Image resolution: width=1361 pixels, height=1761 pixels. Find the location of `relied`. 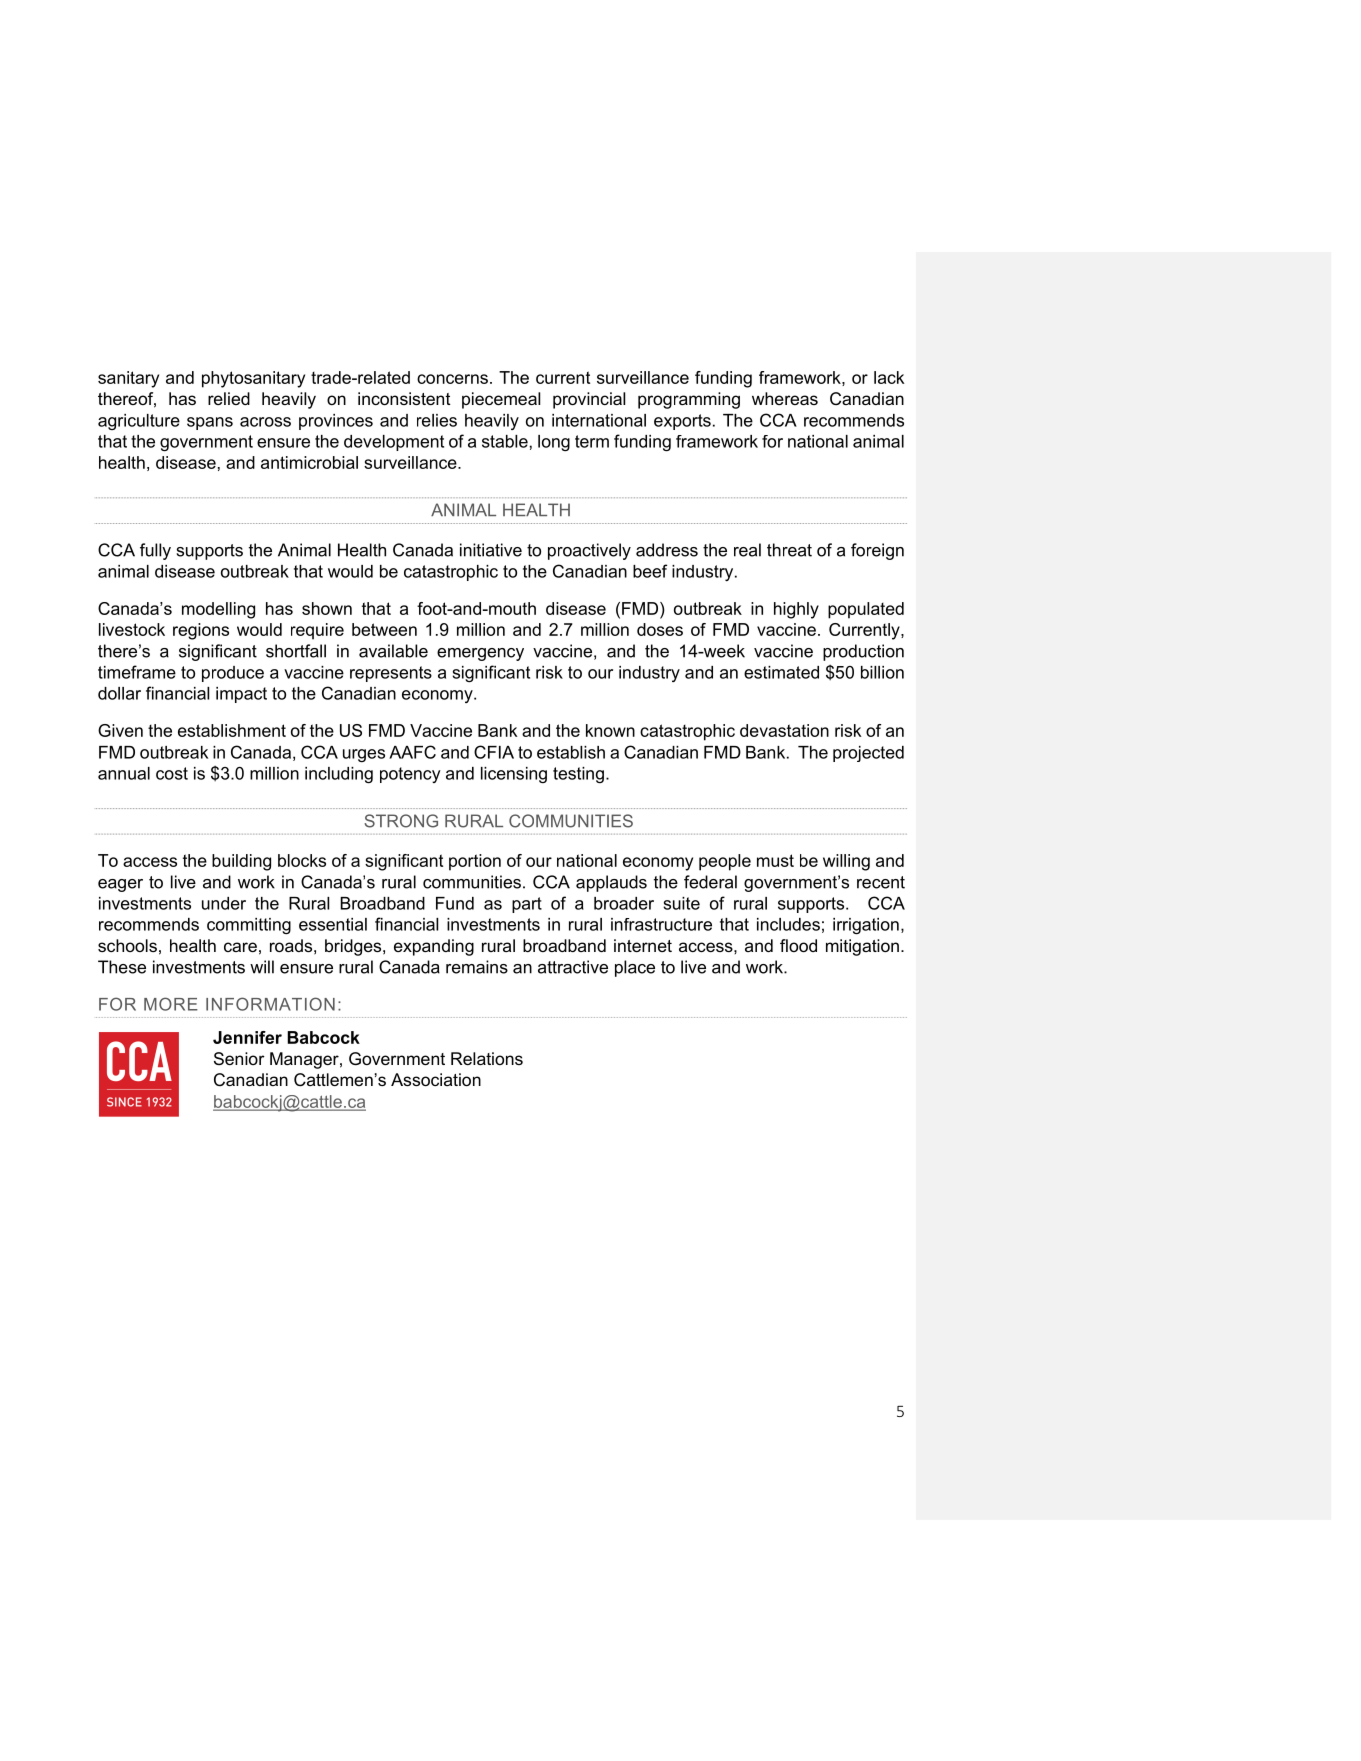

relied is located at coordinates (229, 398).
